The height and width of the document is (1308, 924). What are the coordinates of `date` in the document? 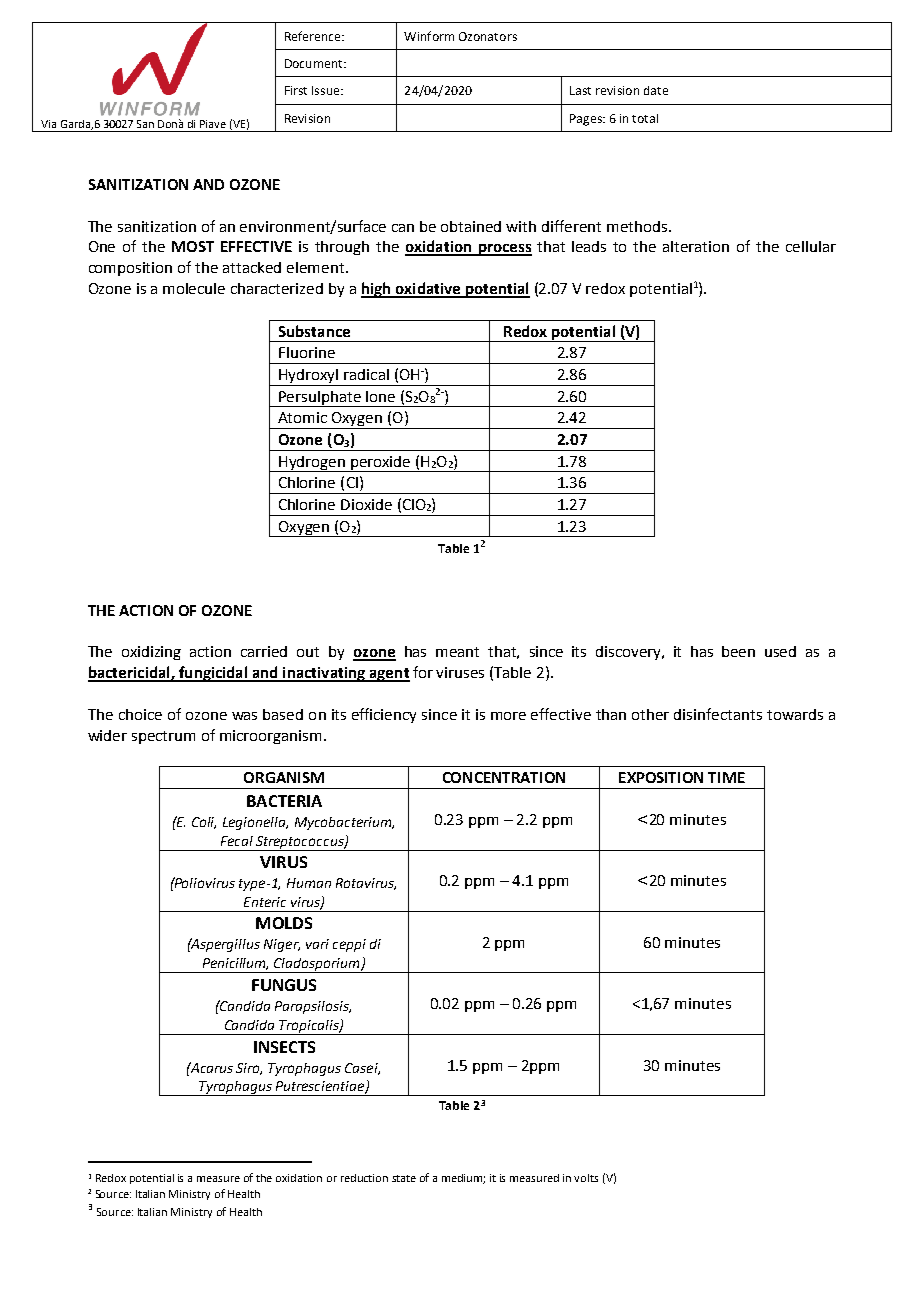 It's located at (656, 90).
